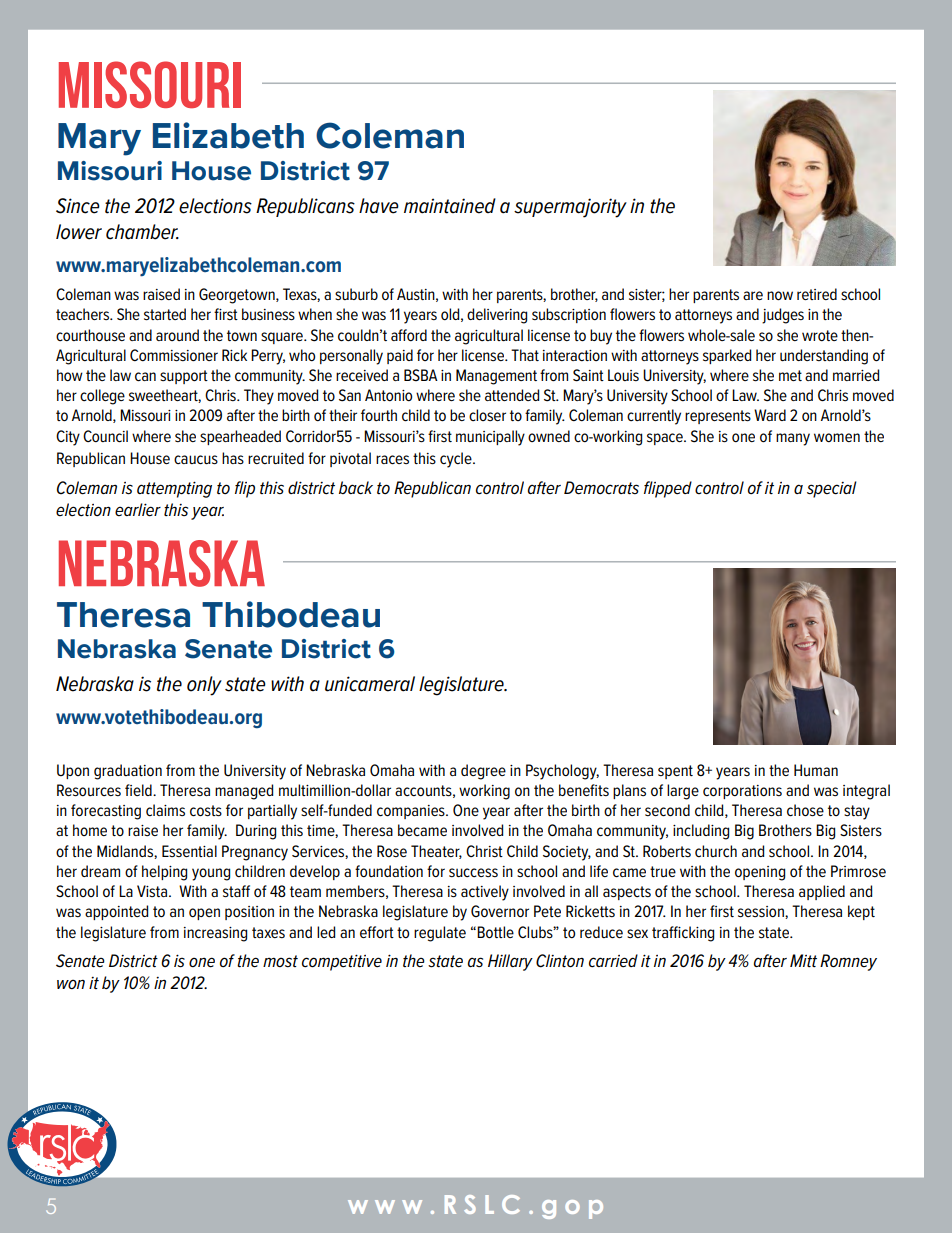  What do you see at coordinates (450, 206) in the image?
I see `maintained` at bounding box center [450, 206].
